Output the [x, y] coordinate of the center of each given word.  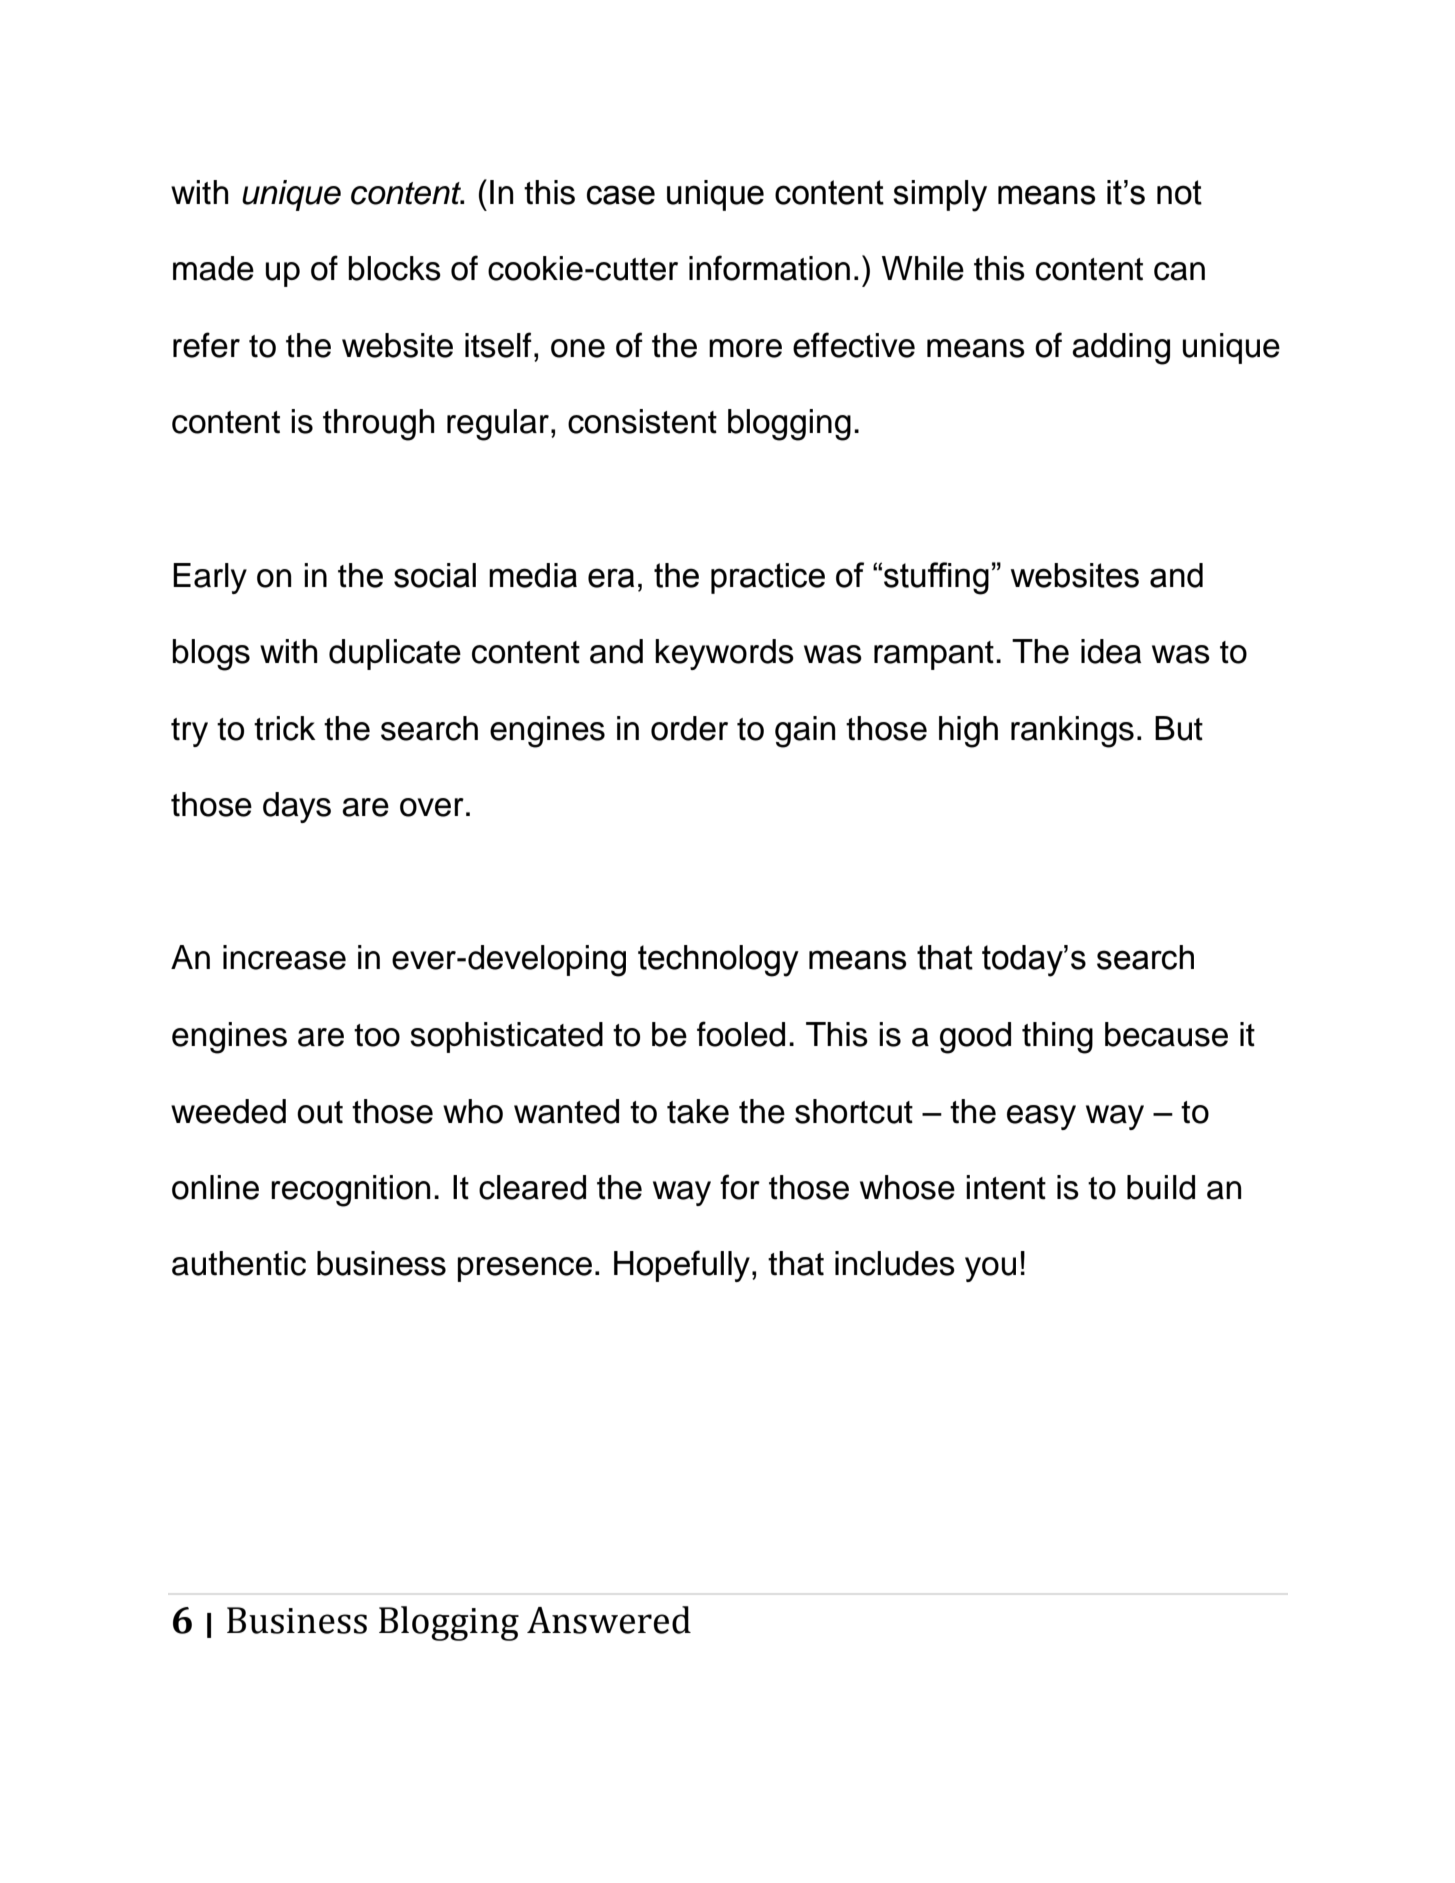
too [377, 1035]
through [378, 425]
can [1179, 271]
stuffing [936, 578]
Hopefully [682, 1266]
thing [1057, 1038]
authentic [239, 1263]
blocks [395, 268]
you [990, 1269]
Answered [609, 1620]
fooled [741, 1034]
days [297, 807]
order [689, 728]
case [621, 195]
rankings [1072, 732]
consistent [642, 421]
